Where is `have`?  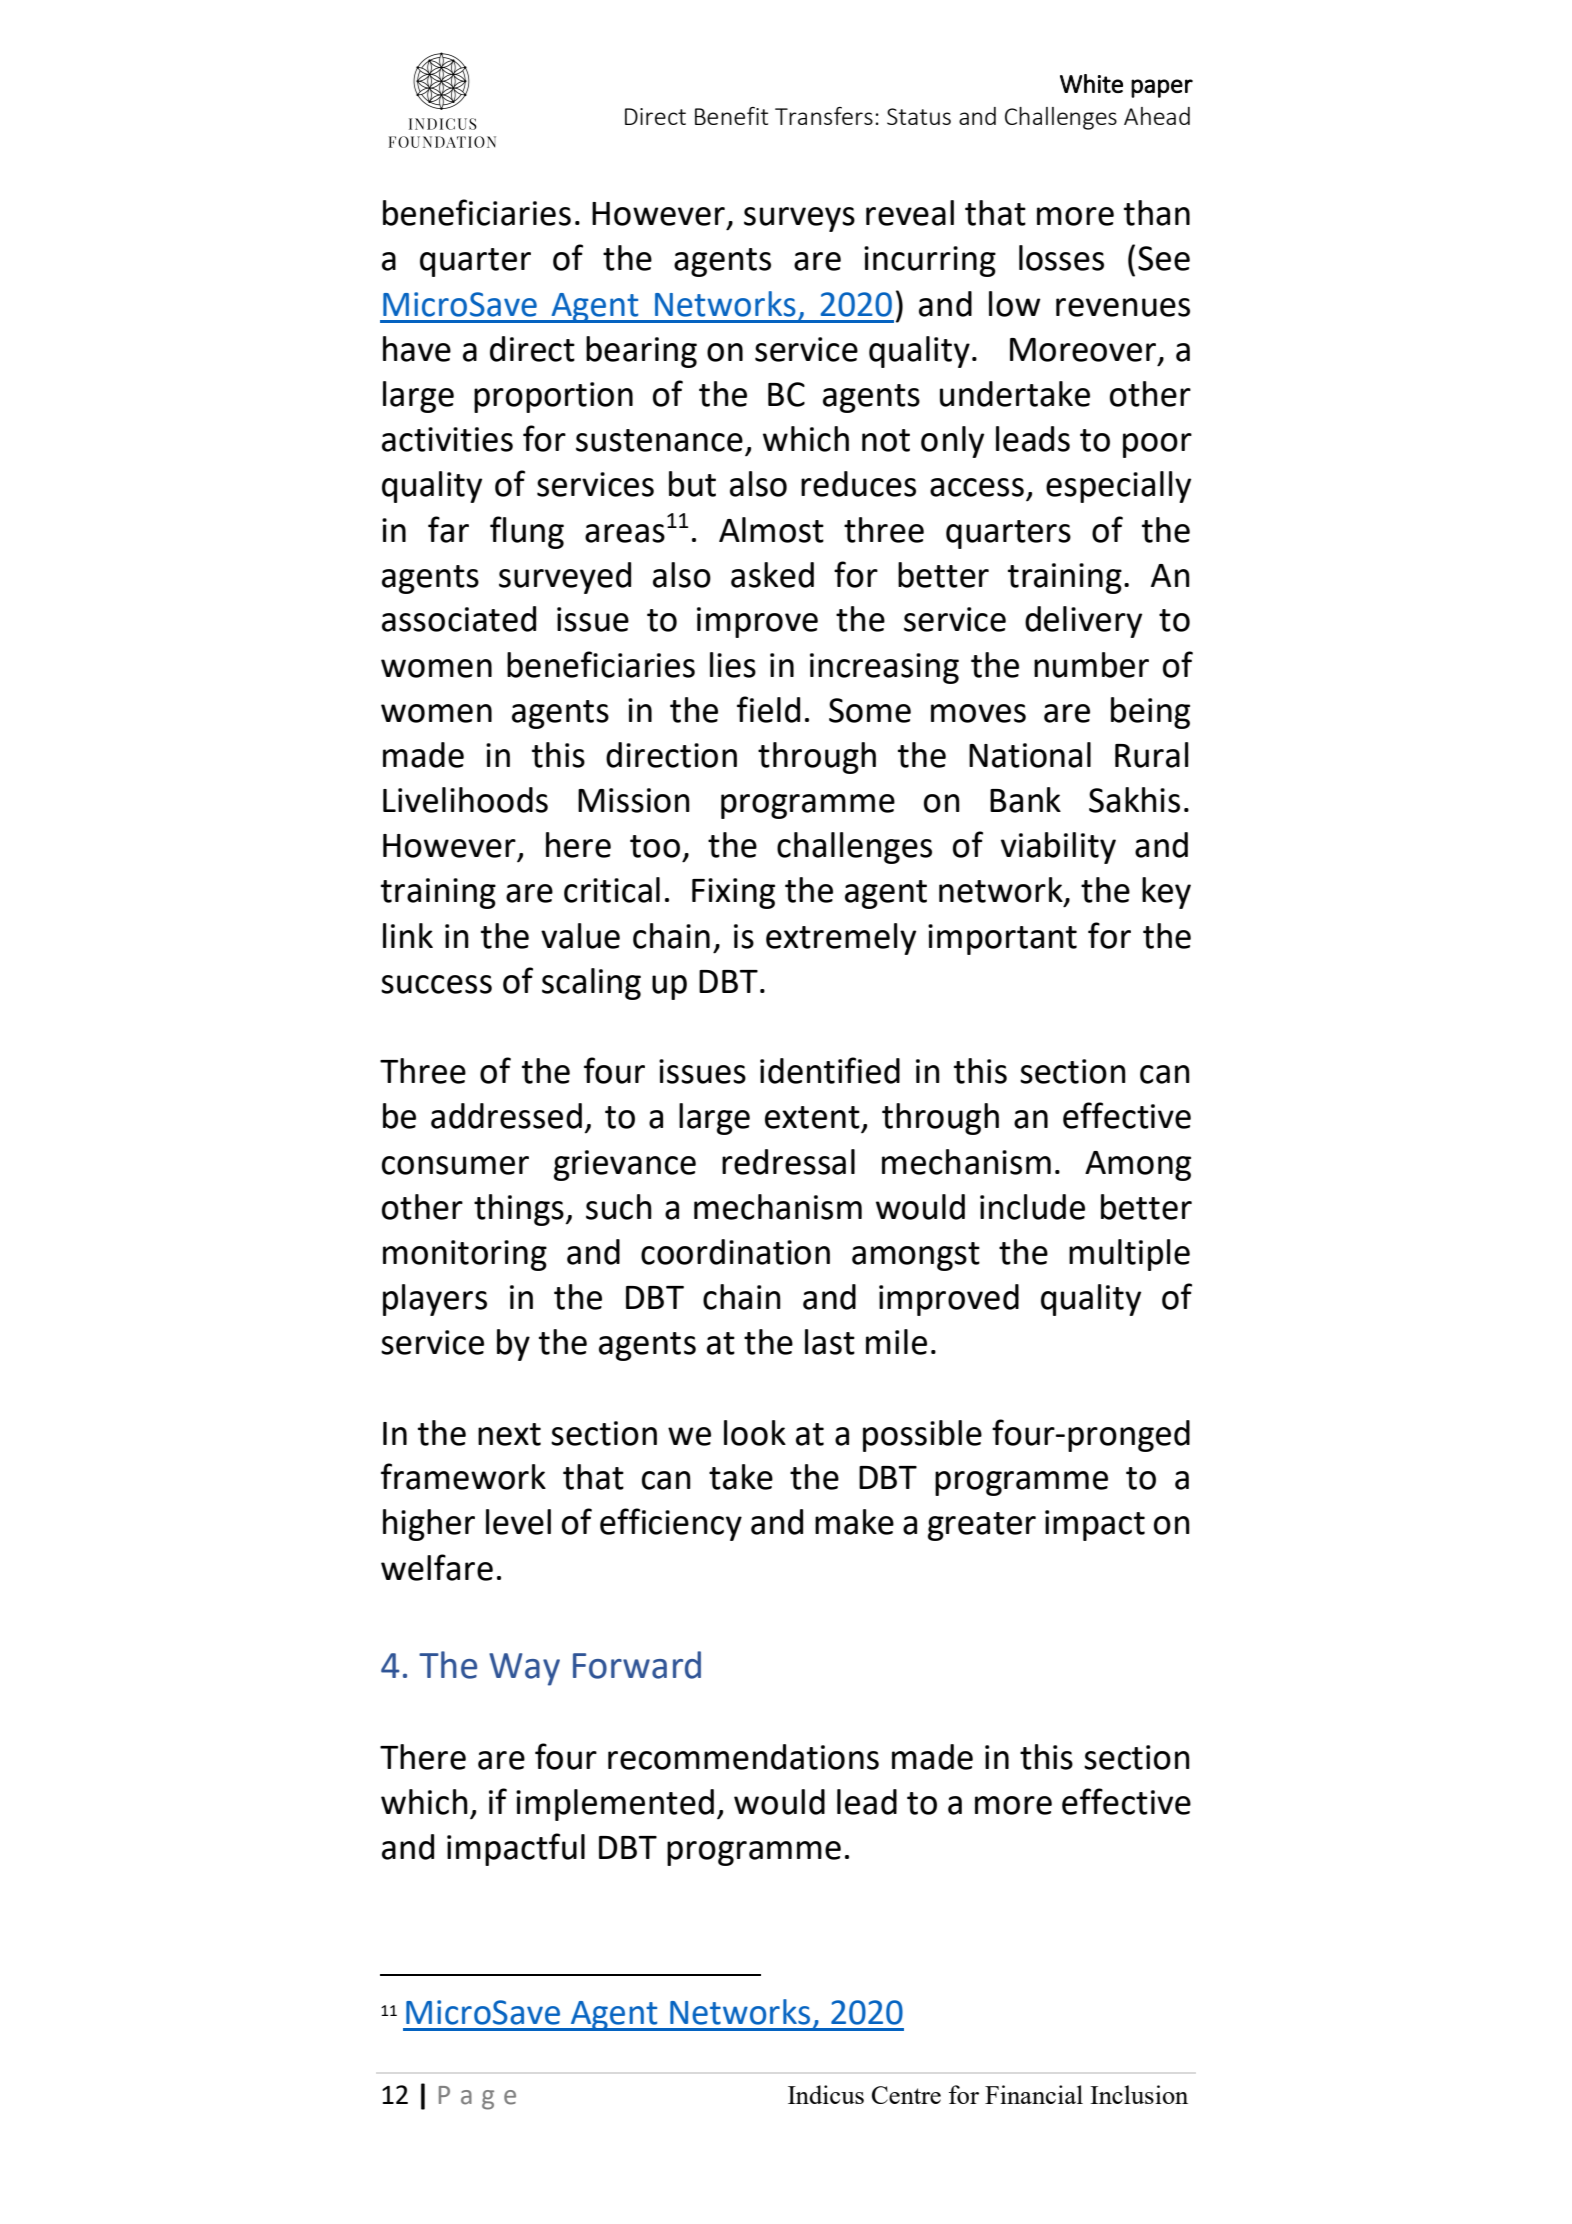 have is located at coordinates (417, 349).
